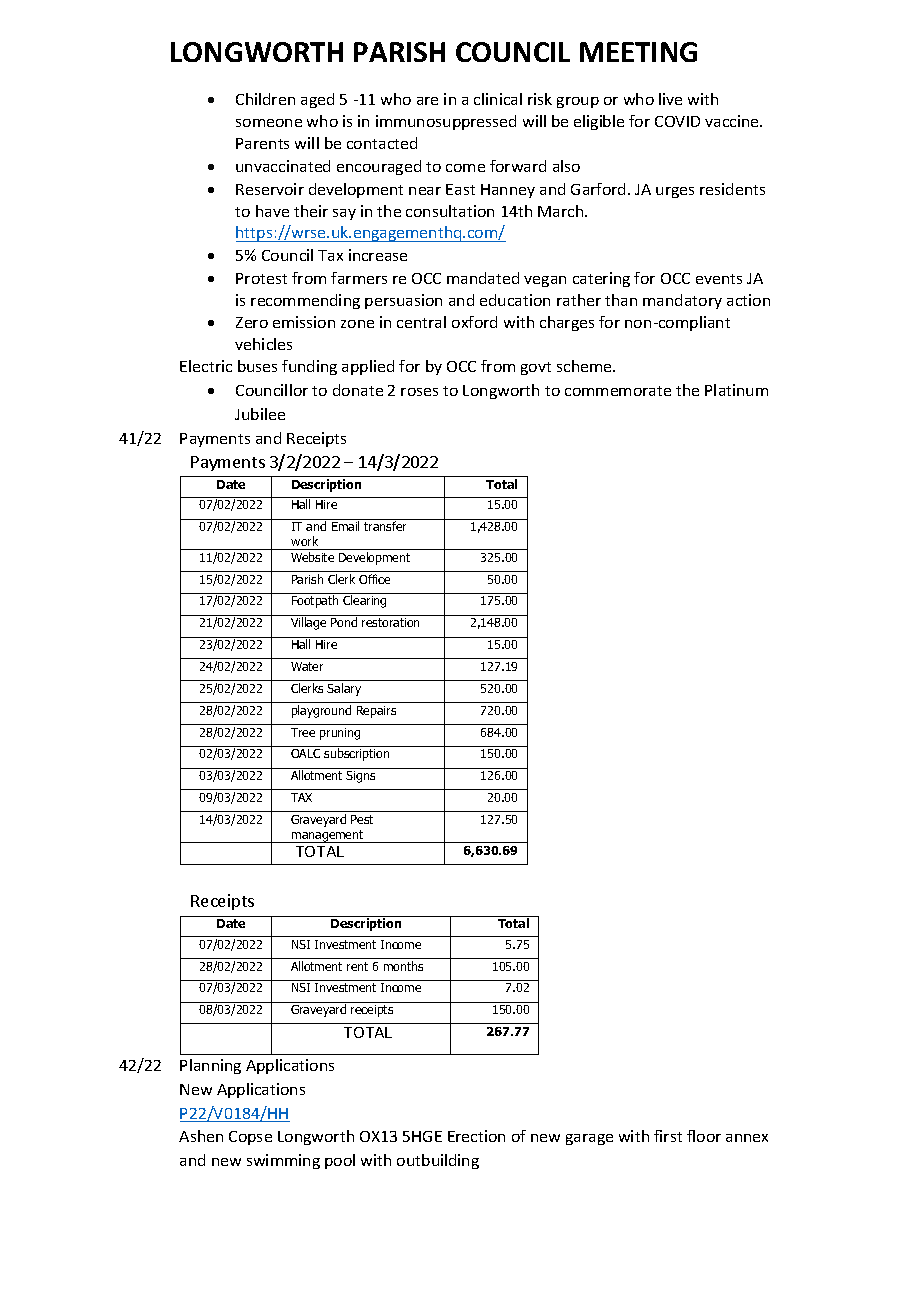  I want to click on mandatory, so click(682, 301).
